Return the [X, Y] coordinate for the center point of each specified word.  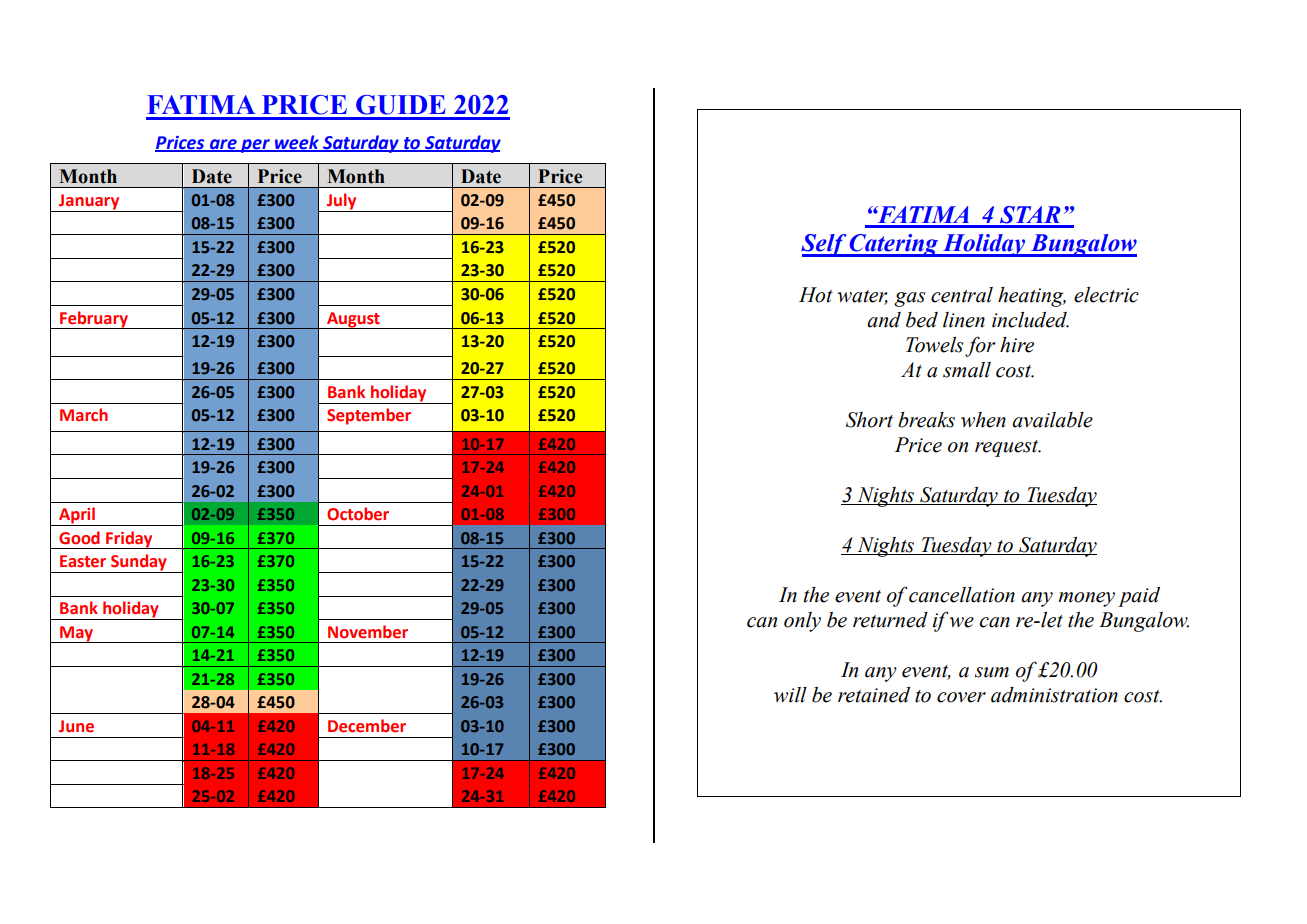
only [802, 622]
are [223, 145]
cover [961, 697]
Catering [894, 245]
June [76, 726]
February [94, 320]
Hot [816, 295]
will [790, 695]
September [369, 416]
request [1008, 448]
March [84, 415]
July [342, 202]
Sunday [139, 563]
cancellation [962, 595]
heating [1032, 297]
